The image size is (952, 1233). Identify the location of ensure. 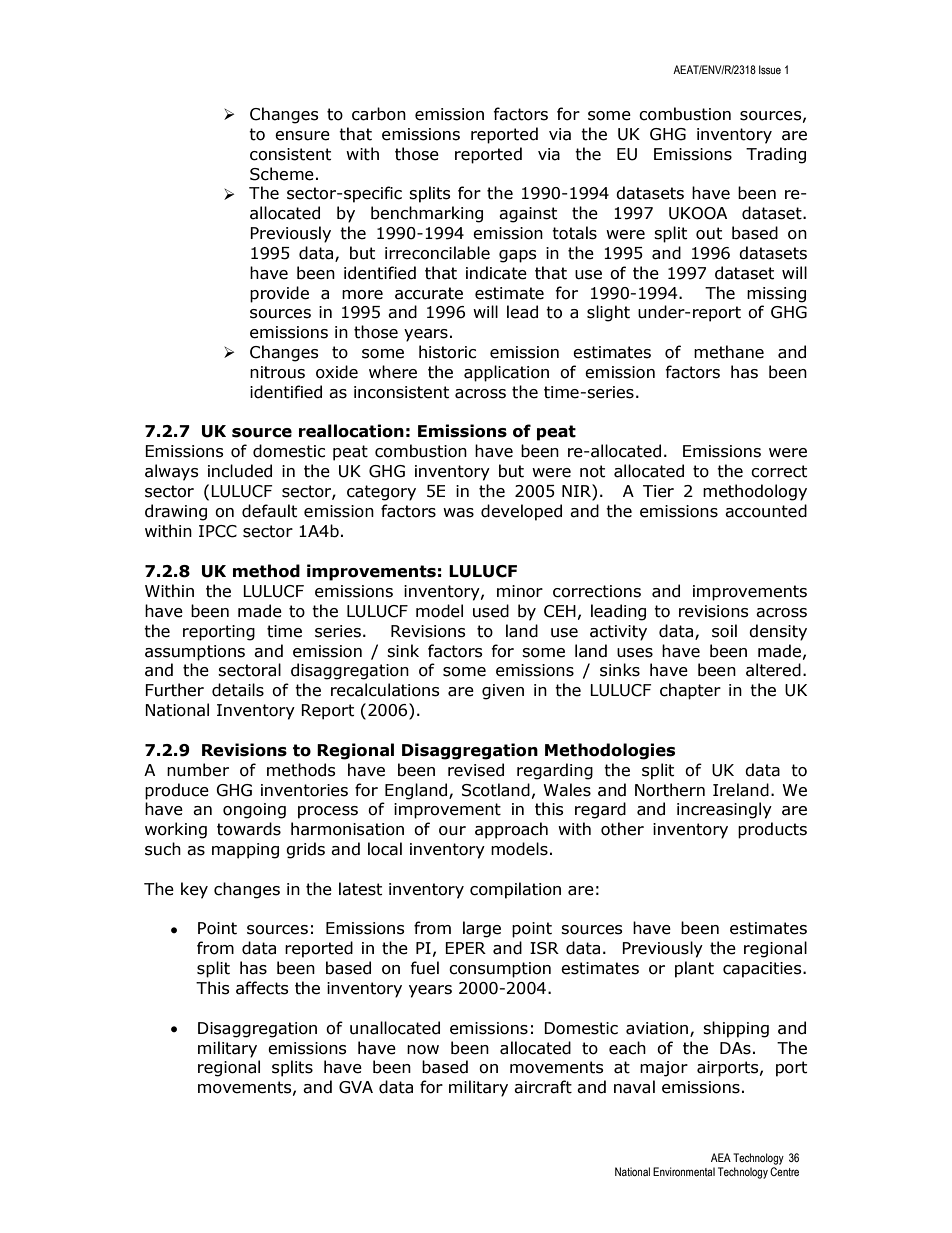
(302, 136).
